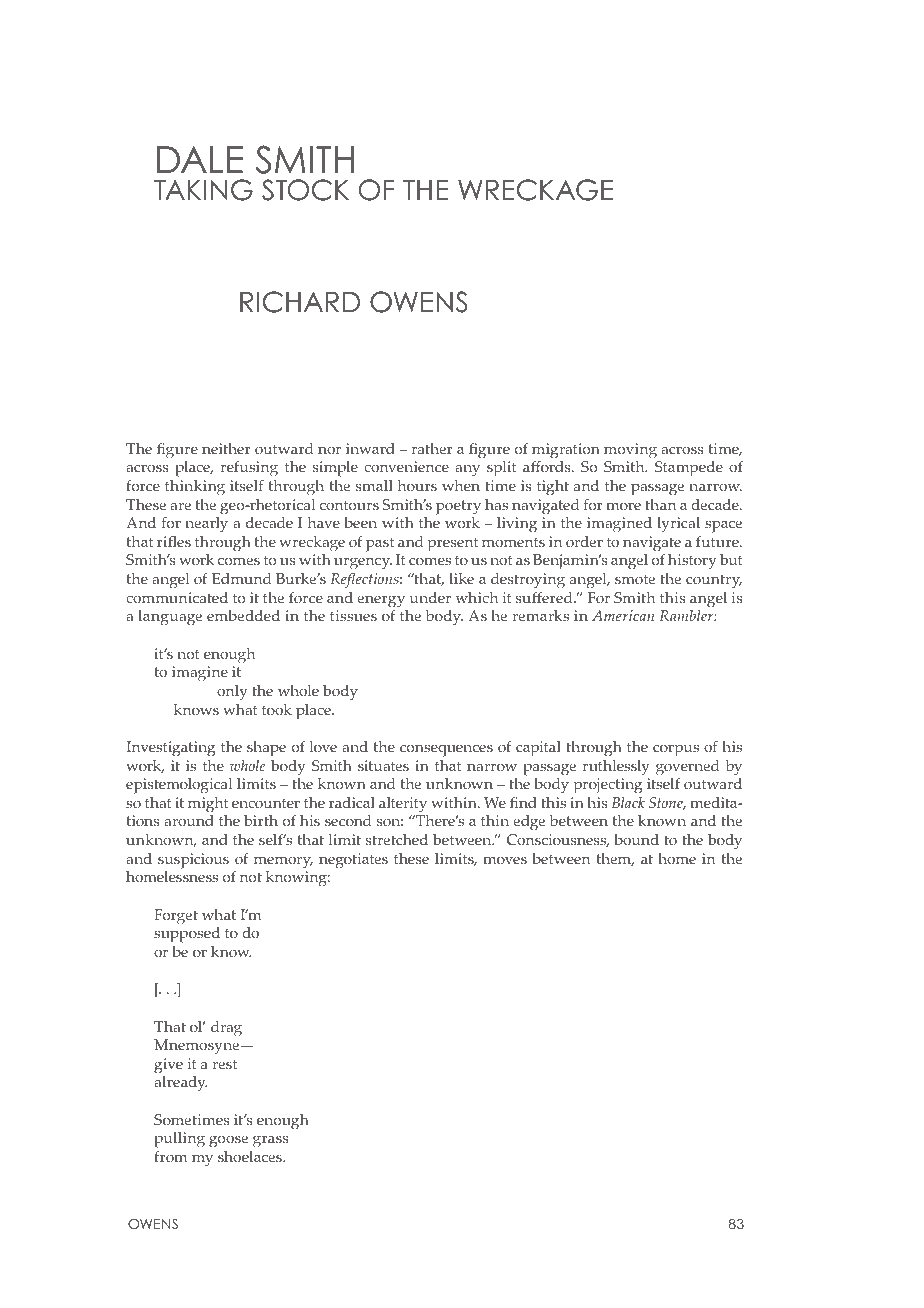  Describe the element at coordinates (615, 859) in the image. I see `them` at that location.
